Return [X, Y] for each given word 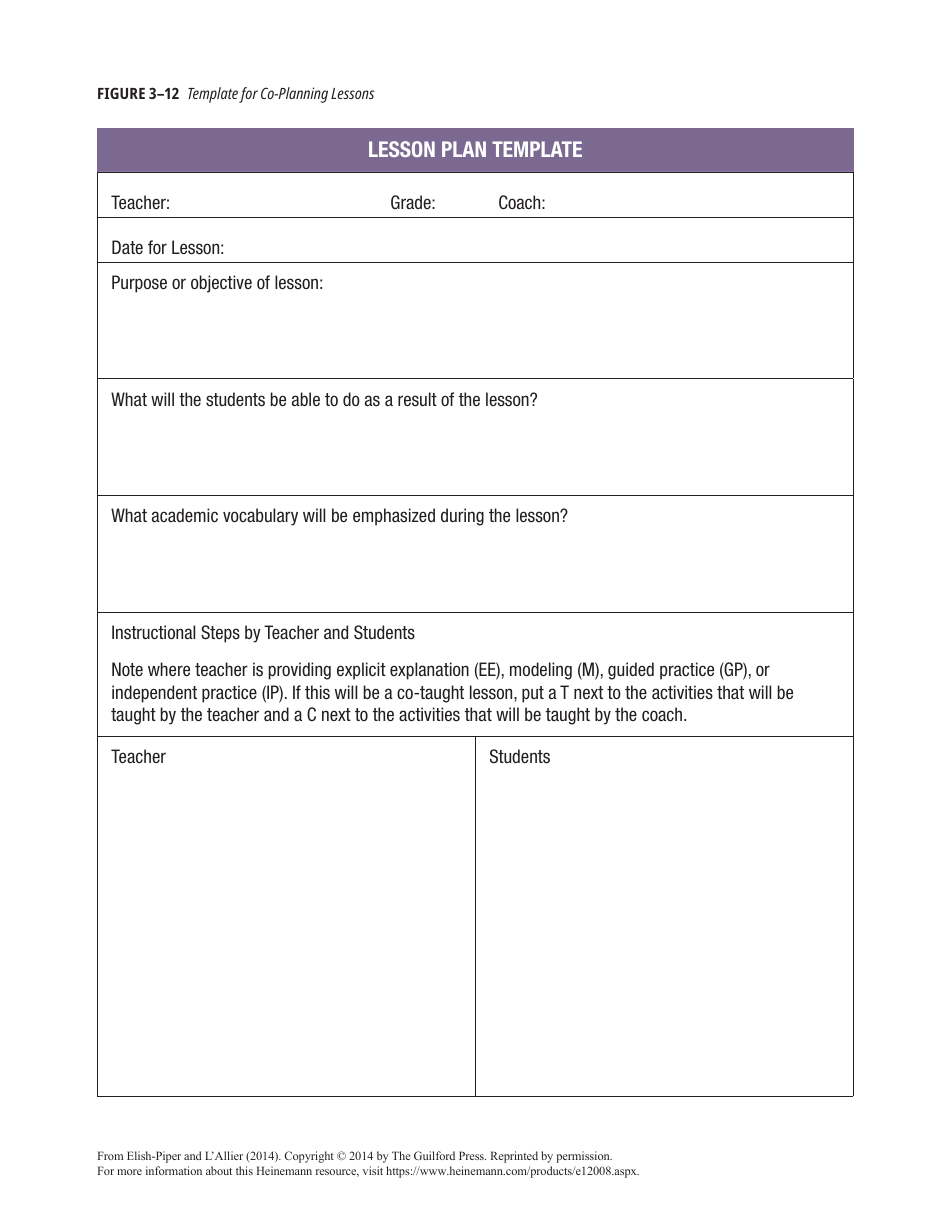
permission [584, 1157]
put [533, 694]
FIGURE [121, 93]
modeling [541, 671]
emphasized [394, 517]
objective [221, 284]
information [174, 1170]
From [110, 1155]
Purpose [139, 284]
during [462, 517]
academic [185, 515]
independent [154, 694]
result [417, 399]
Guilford [434, 1155]
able [306, 399]
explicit [361, 671]
